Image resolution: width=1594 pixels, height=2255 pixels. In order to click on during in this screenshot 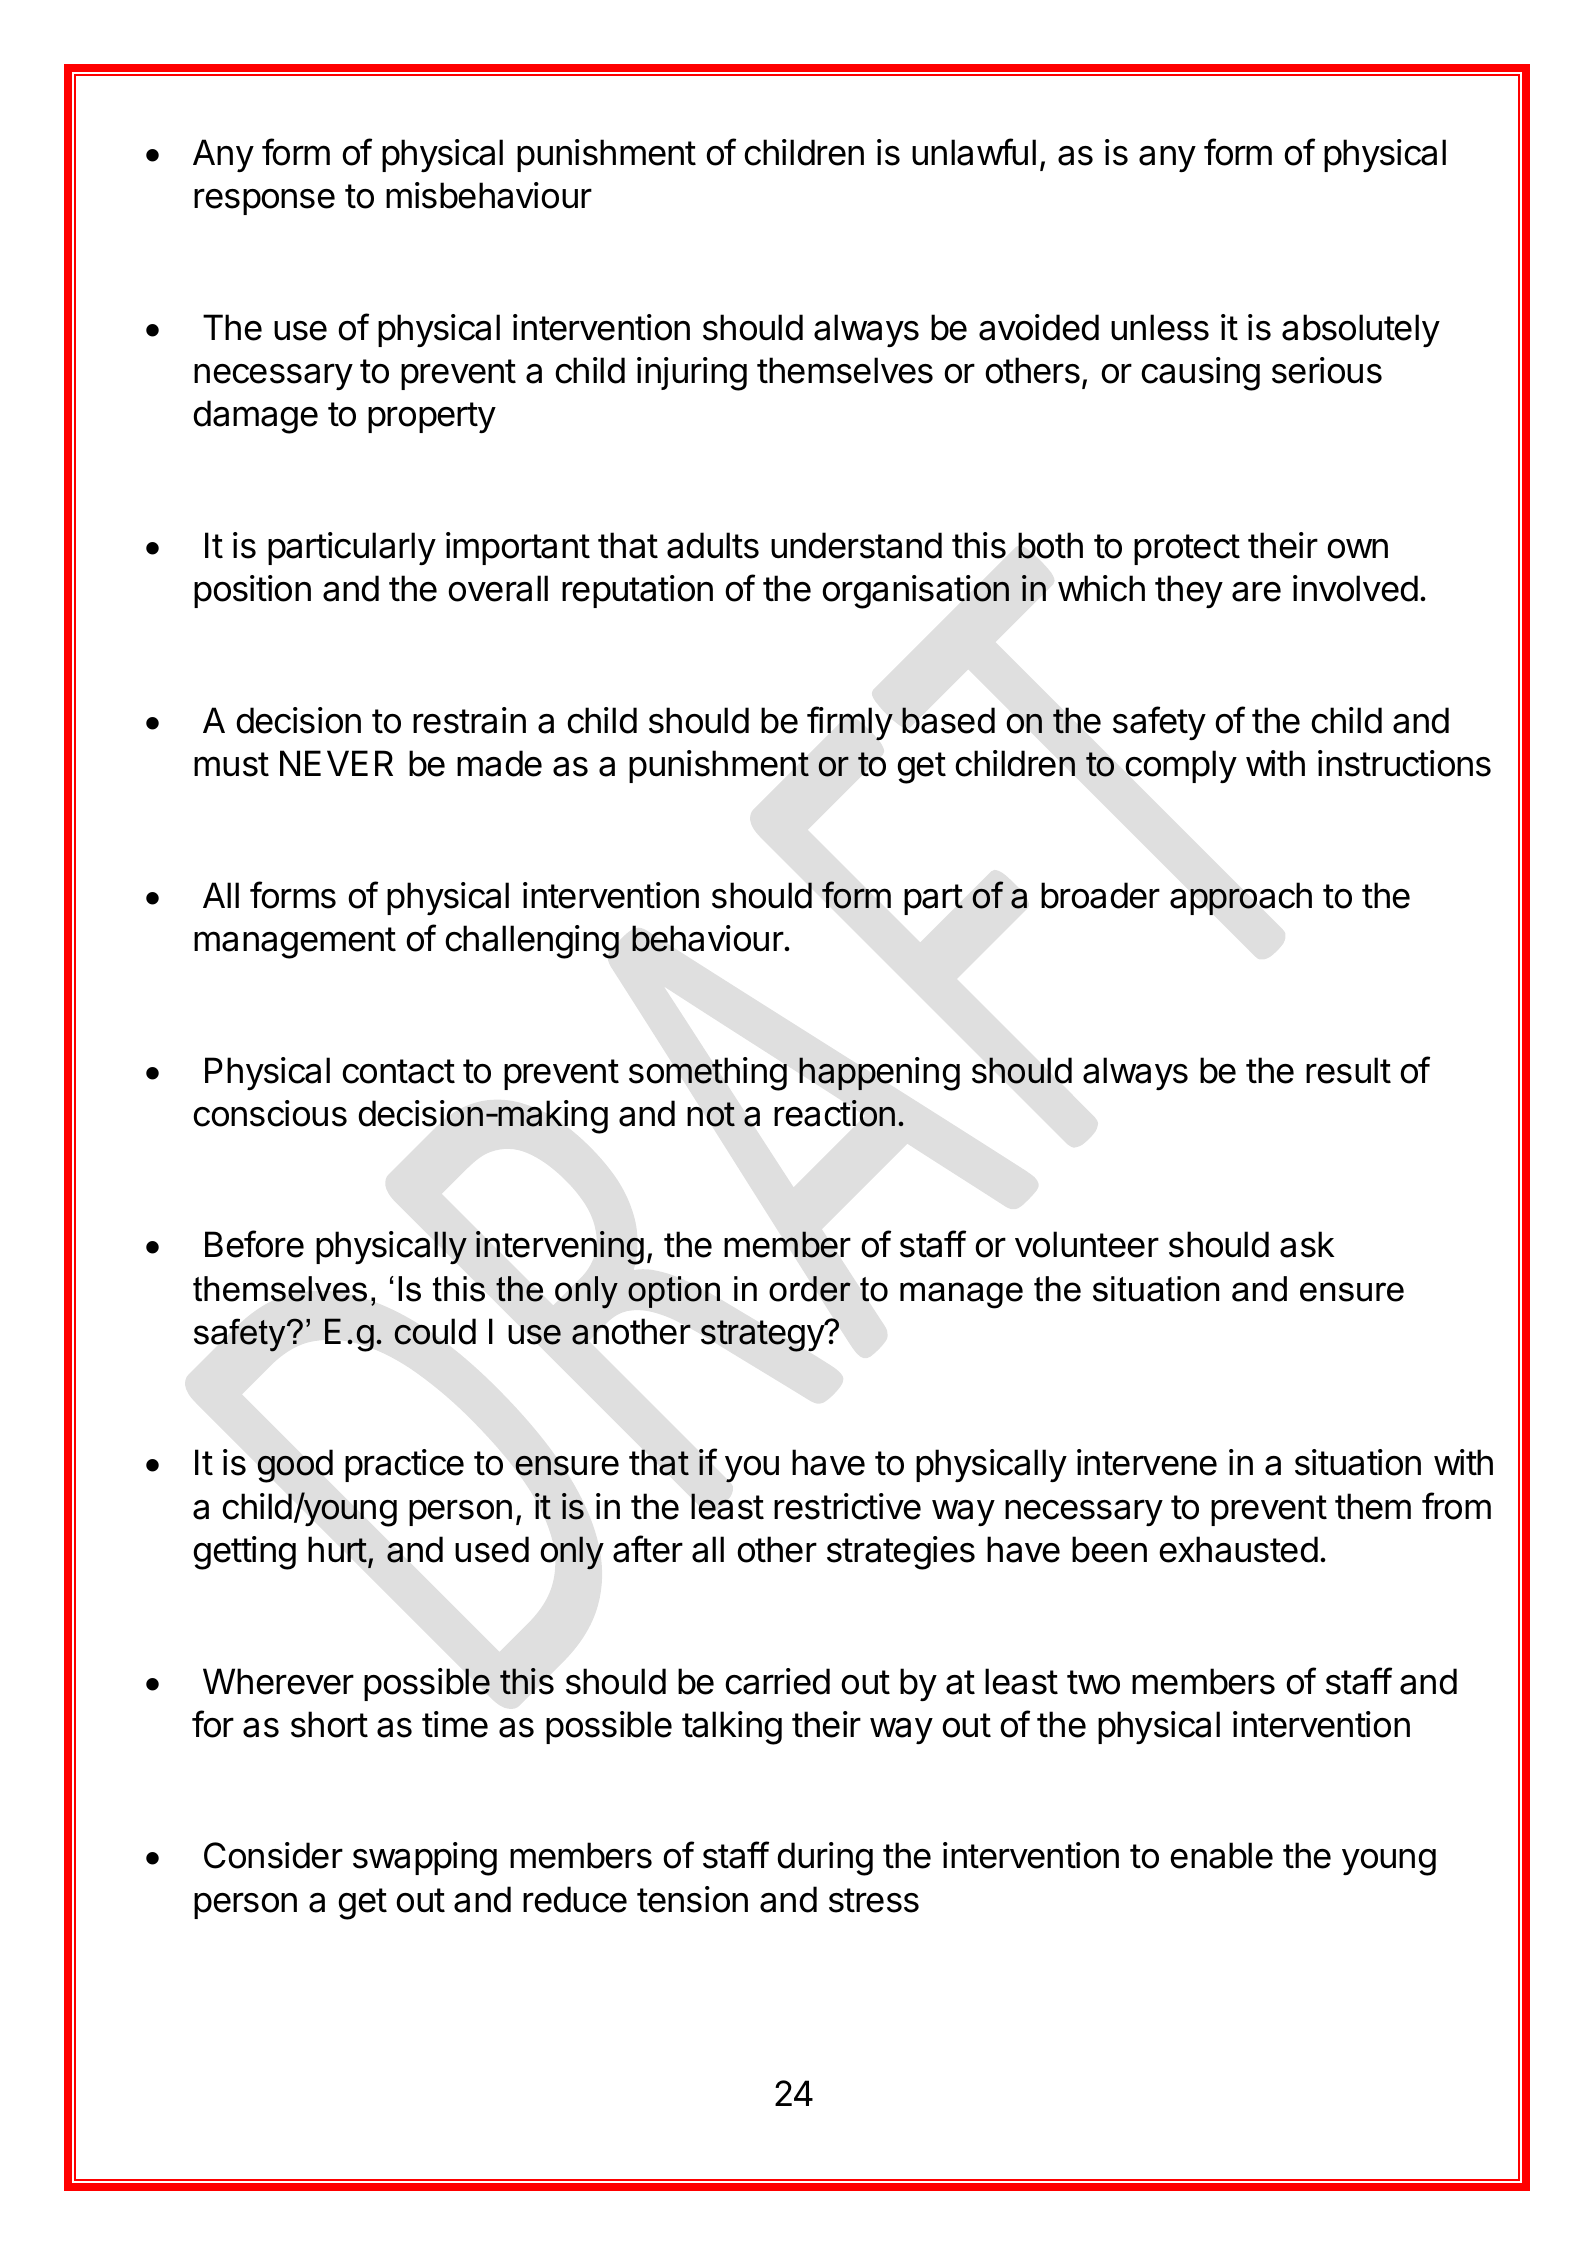, I will do `click(825, 1859)`.
